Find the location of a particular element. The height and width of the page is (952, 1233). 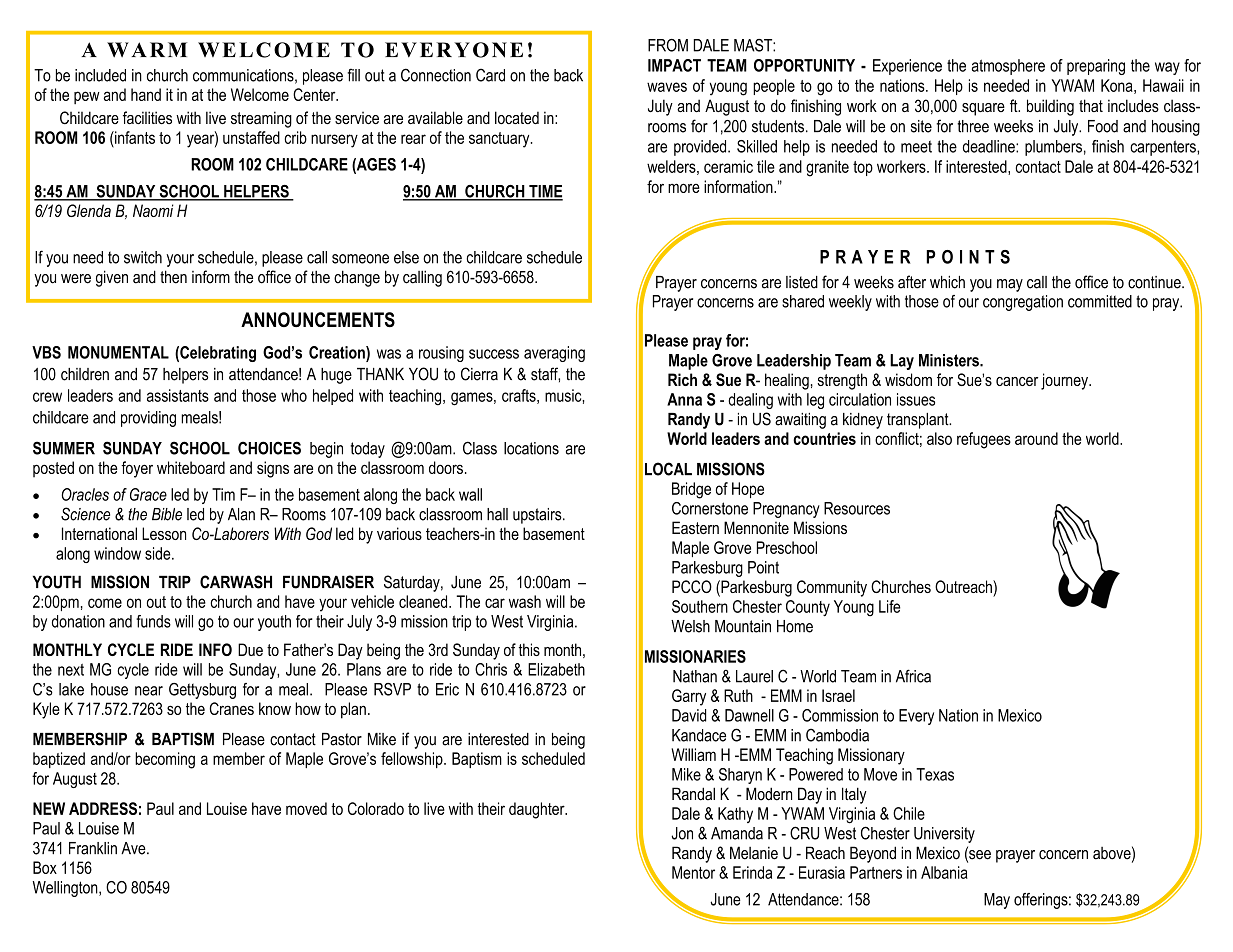

Eastern is located at coordinates (695, 527).
